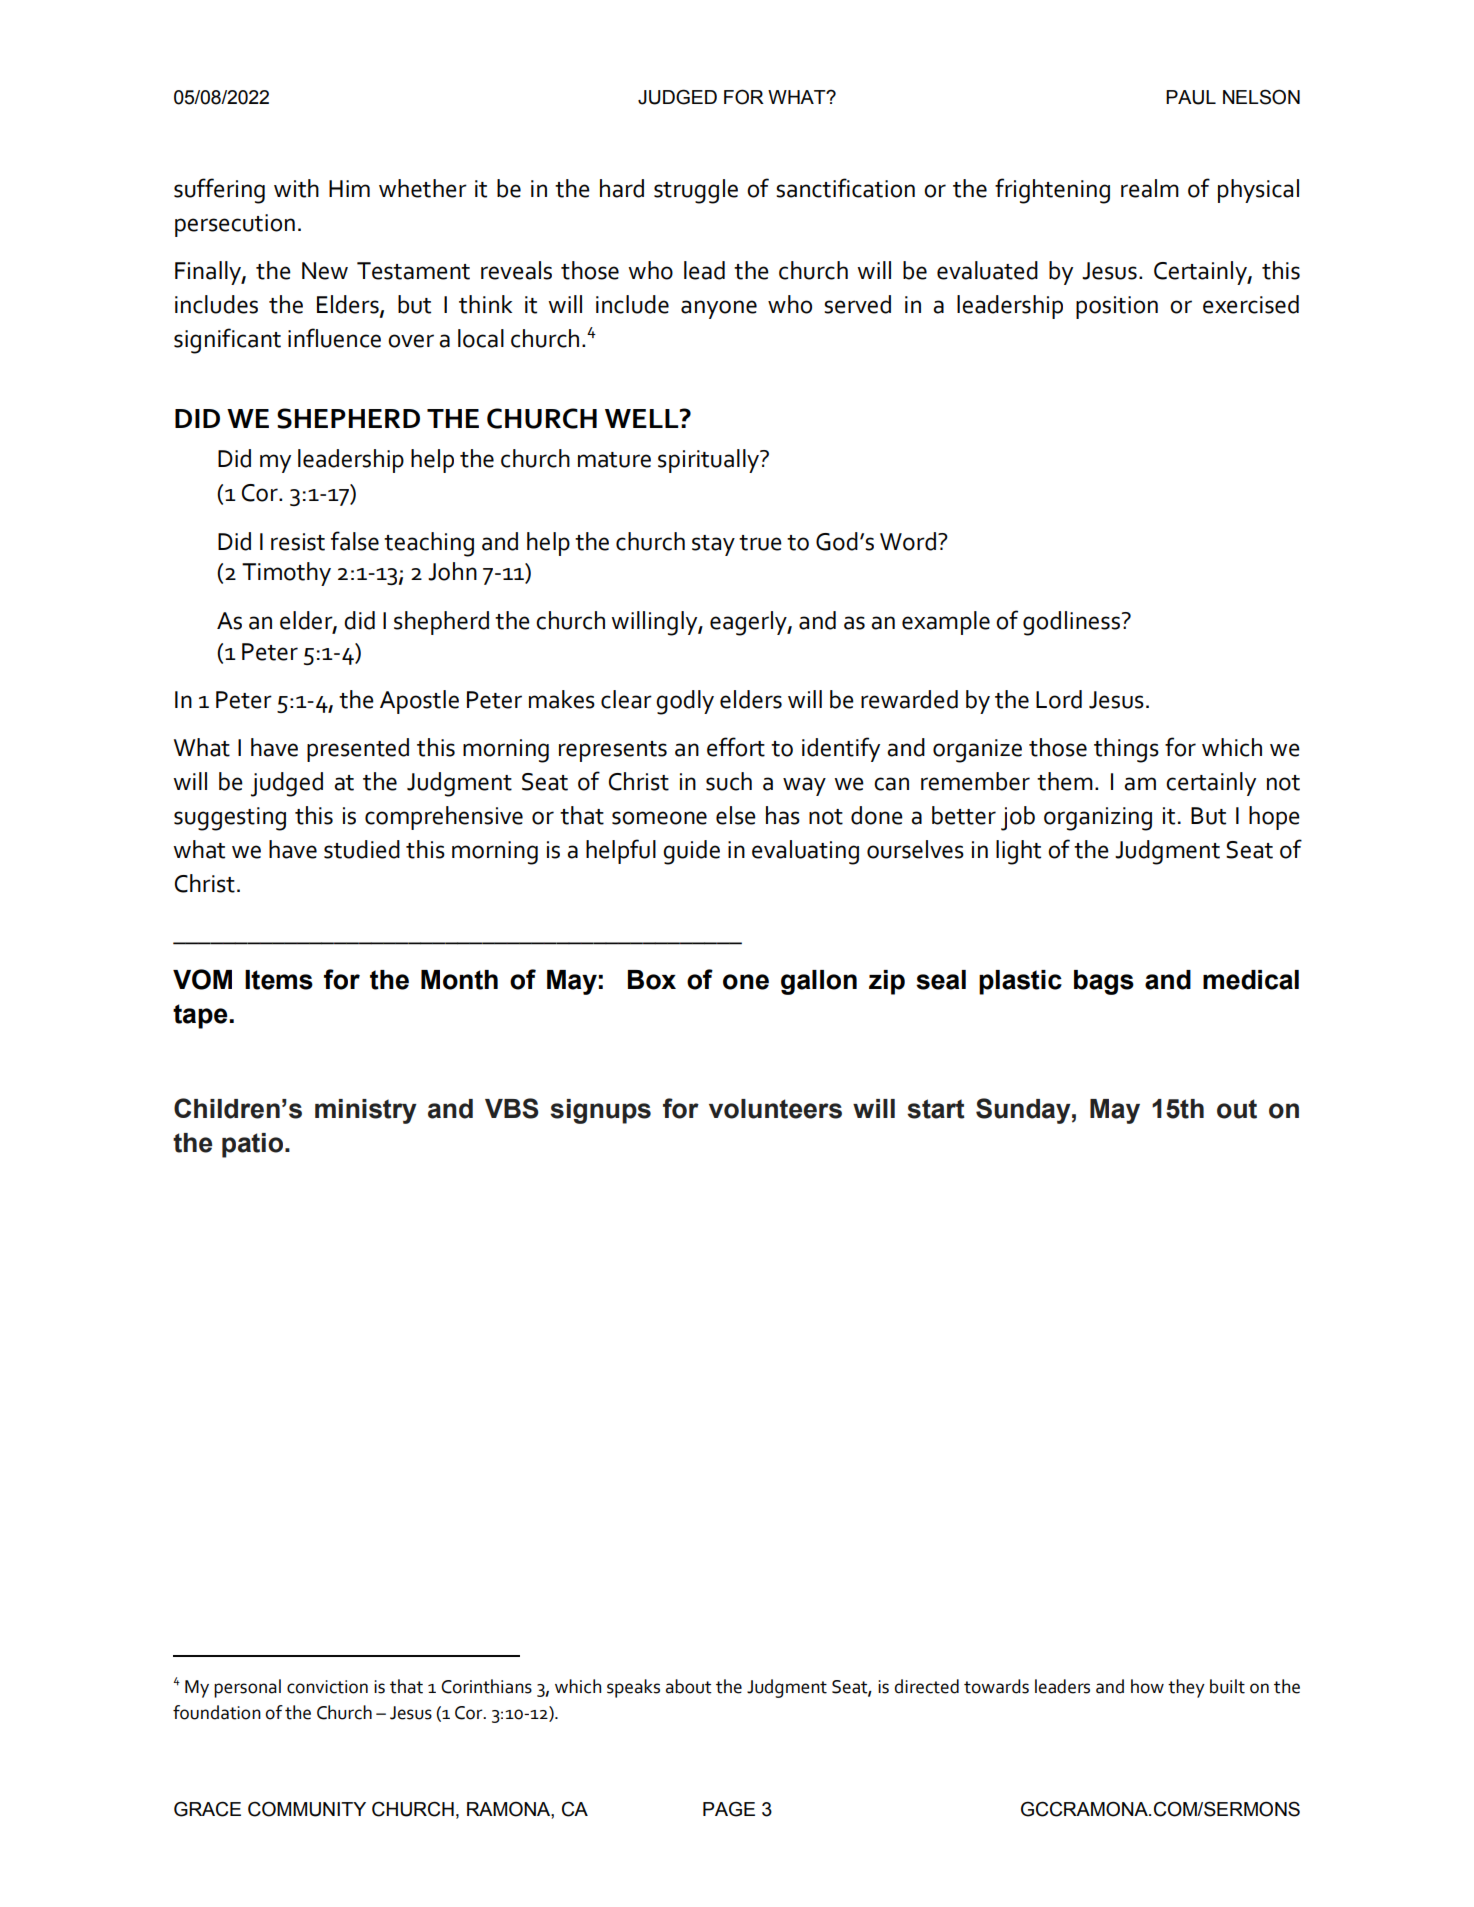 The height and width of the page is (1907, 1474). I want to click on PAGE, so click(729, 1809).
